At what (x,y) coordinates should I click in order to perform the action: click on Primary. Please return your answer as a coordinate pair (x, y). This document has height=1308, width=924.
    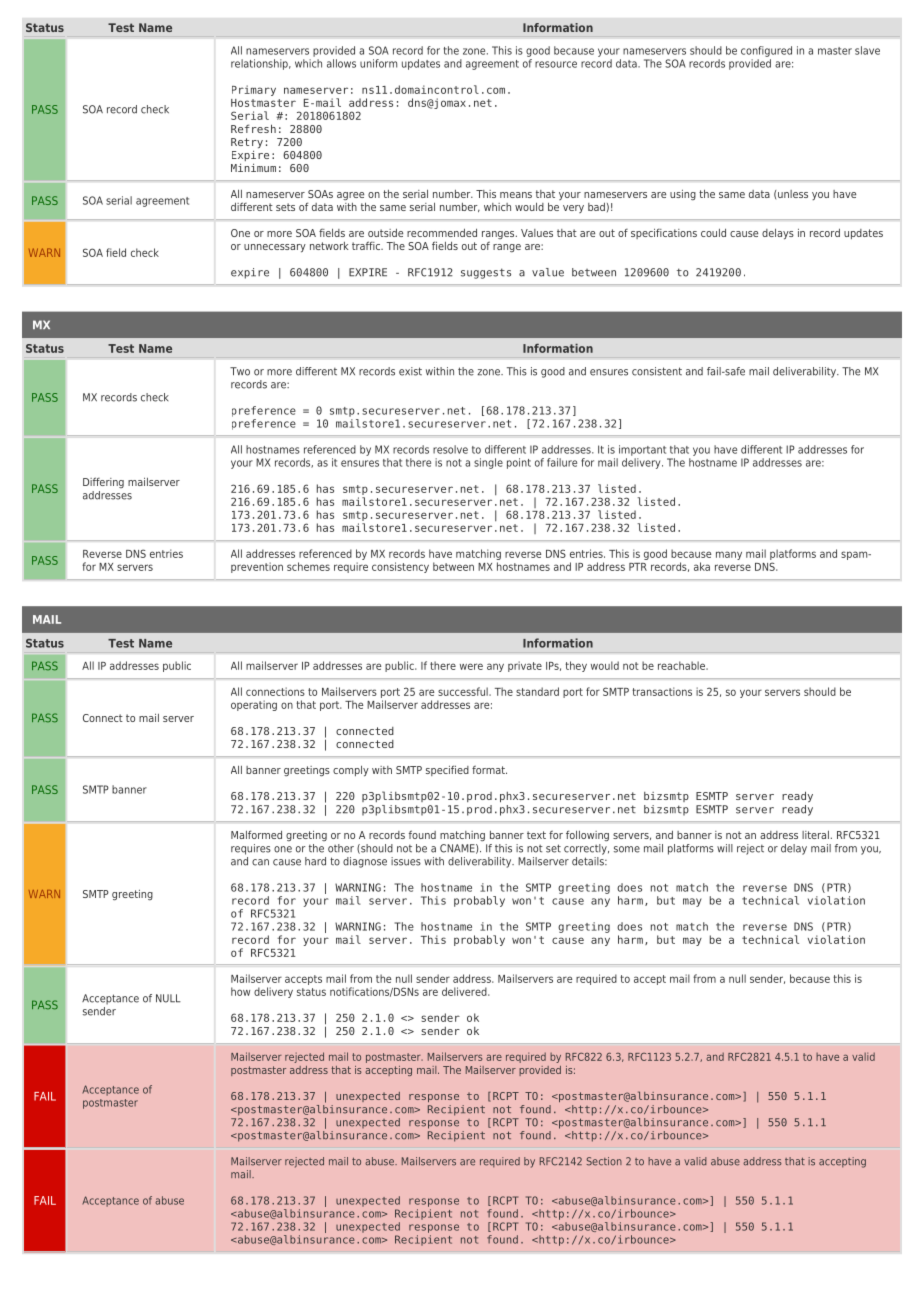
    Looking at the image, I should click on (254, 90).
